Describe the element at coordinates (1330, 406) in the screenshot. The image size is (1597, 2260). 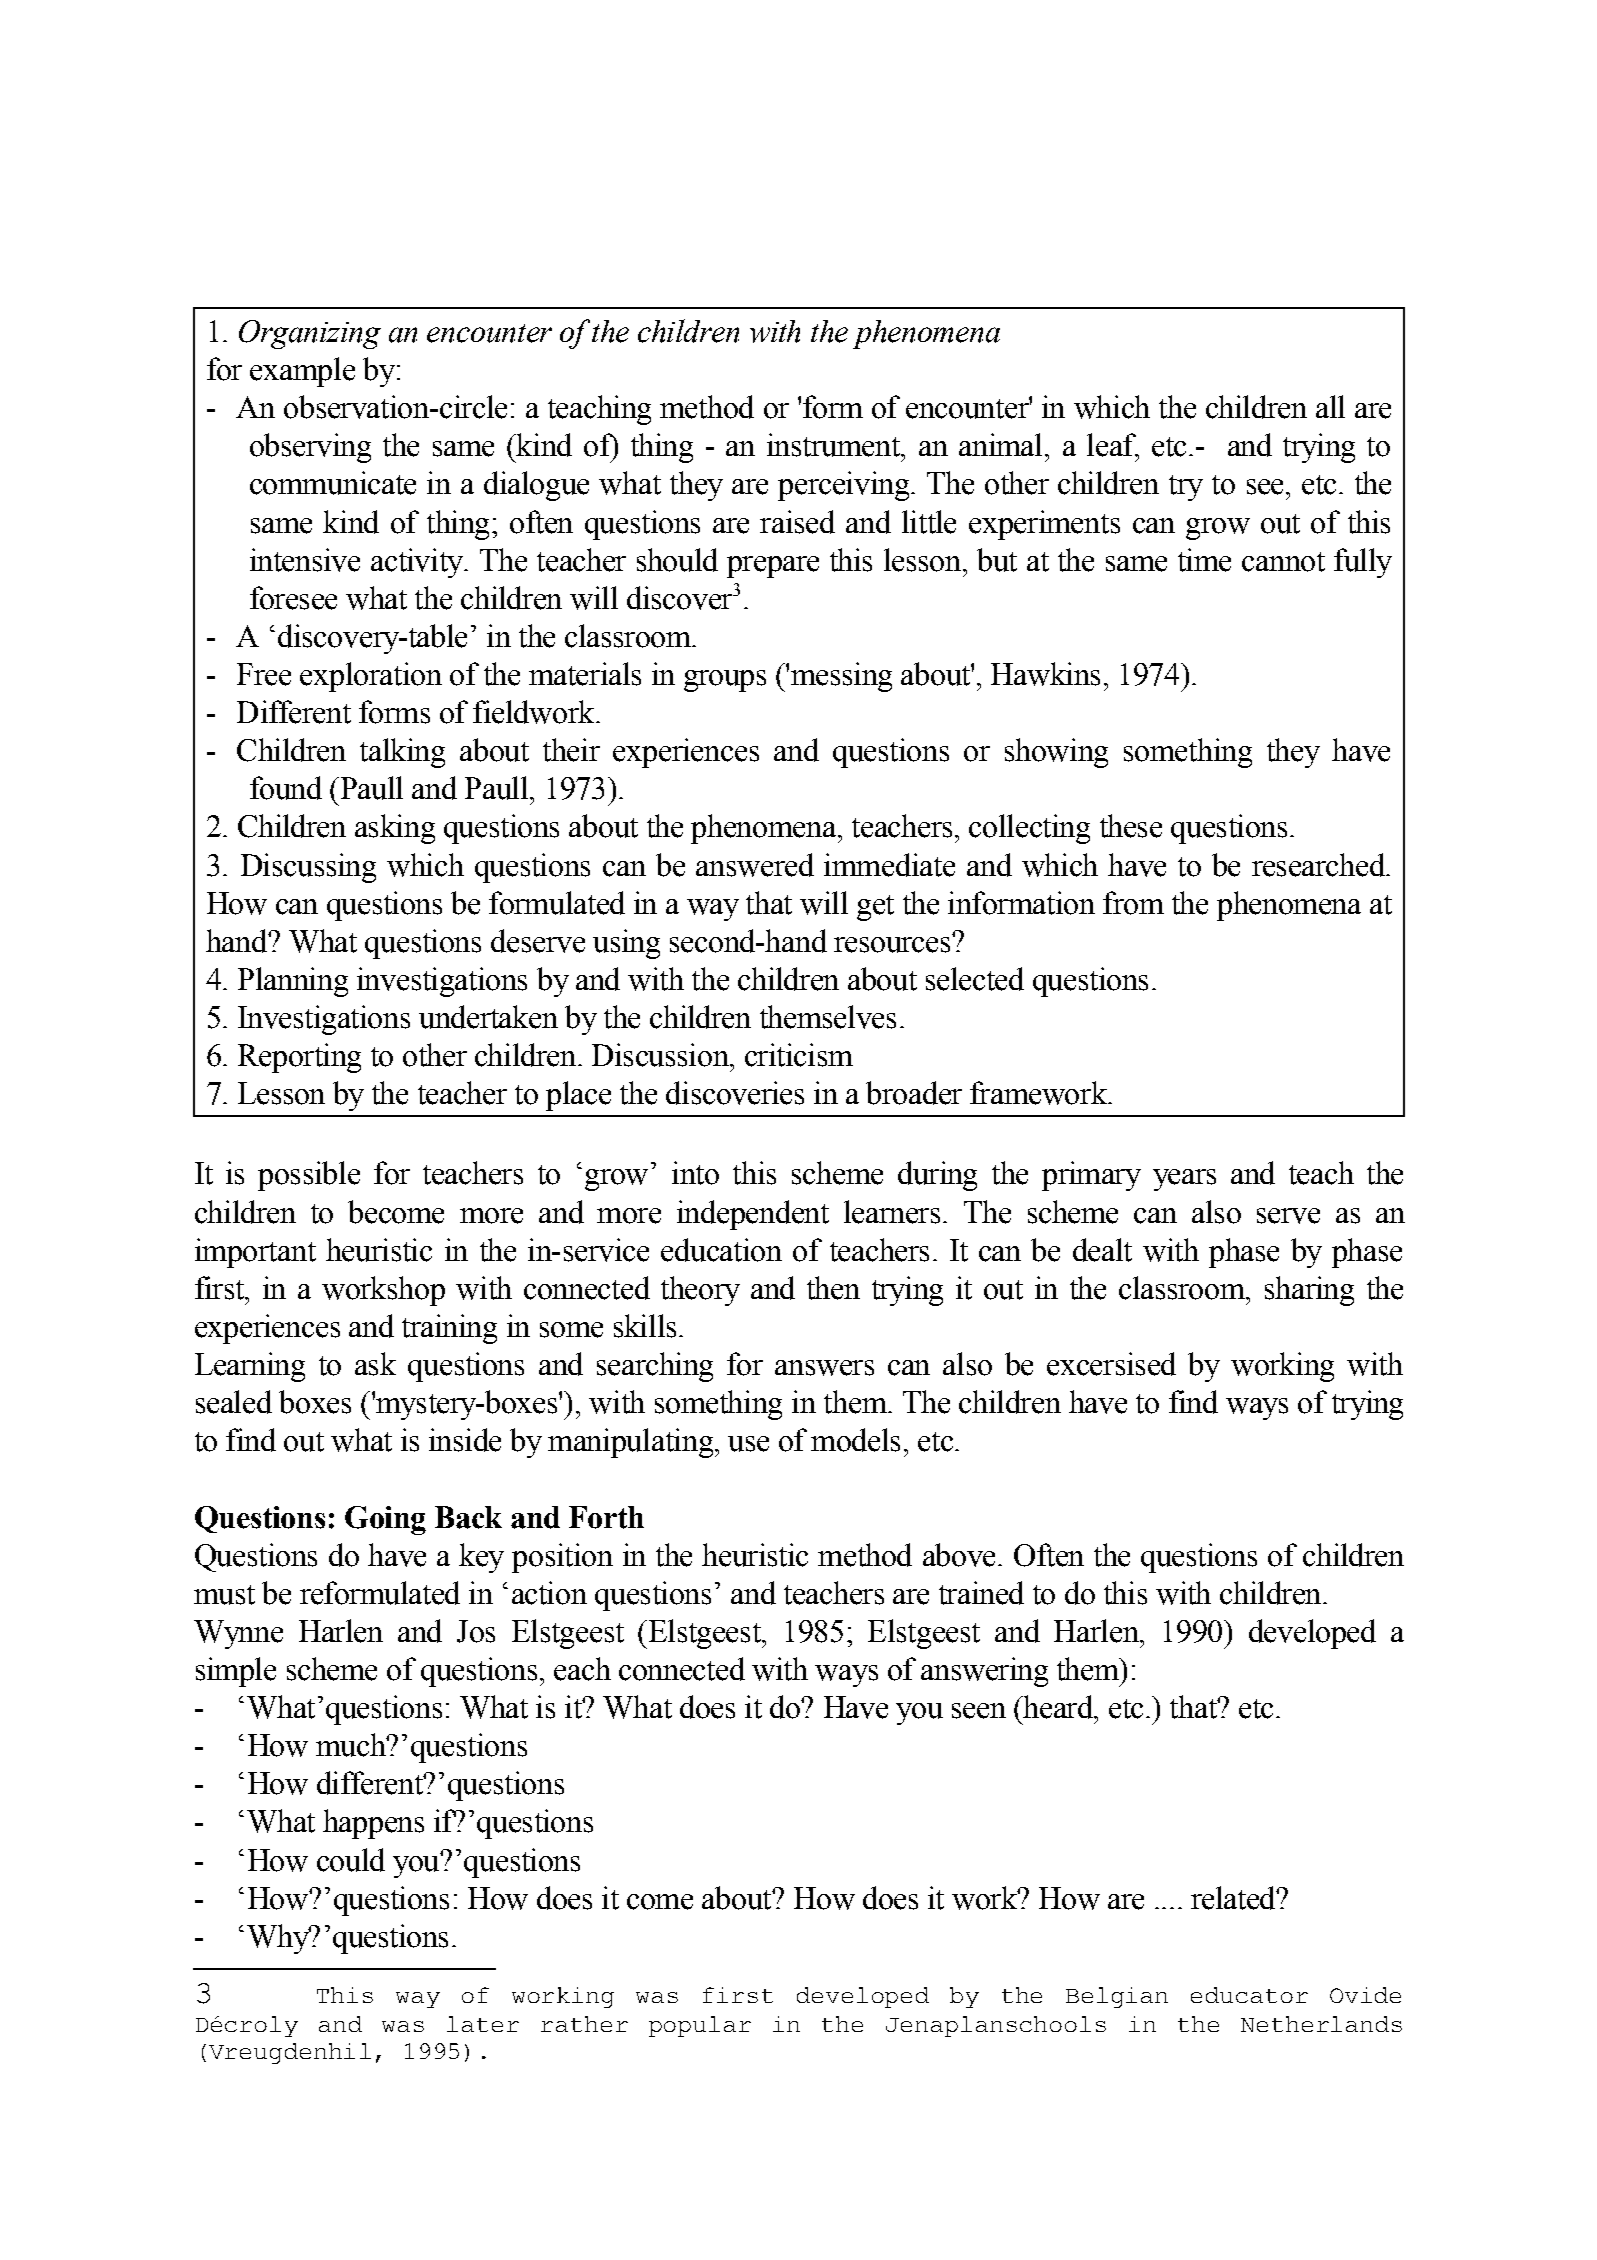
I see `all` at that location.
